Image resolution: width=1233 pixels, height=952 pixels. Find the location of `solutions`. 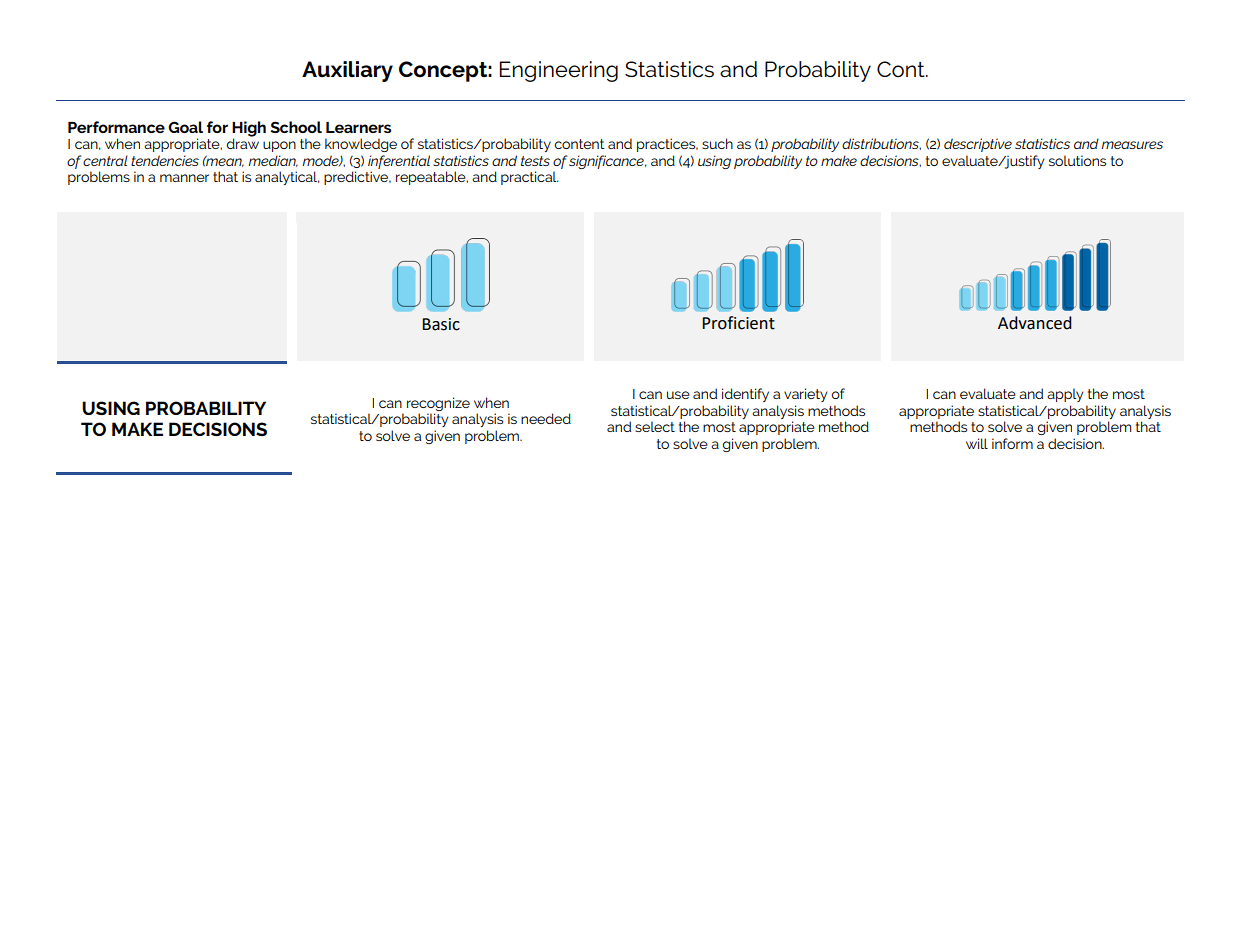

solutions is located at coordinates (1077, 160).
